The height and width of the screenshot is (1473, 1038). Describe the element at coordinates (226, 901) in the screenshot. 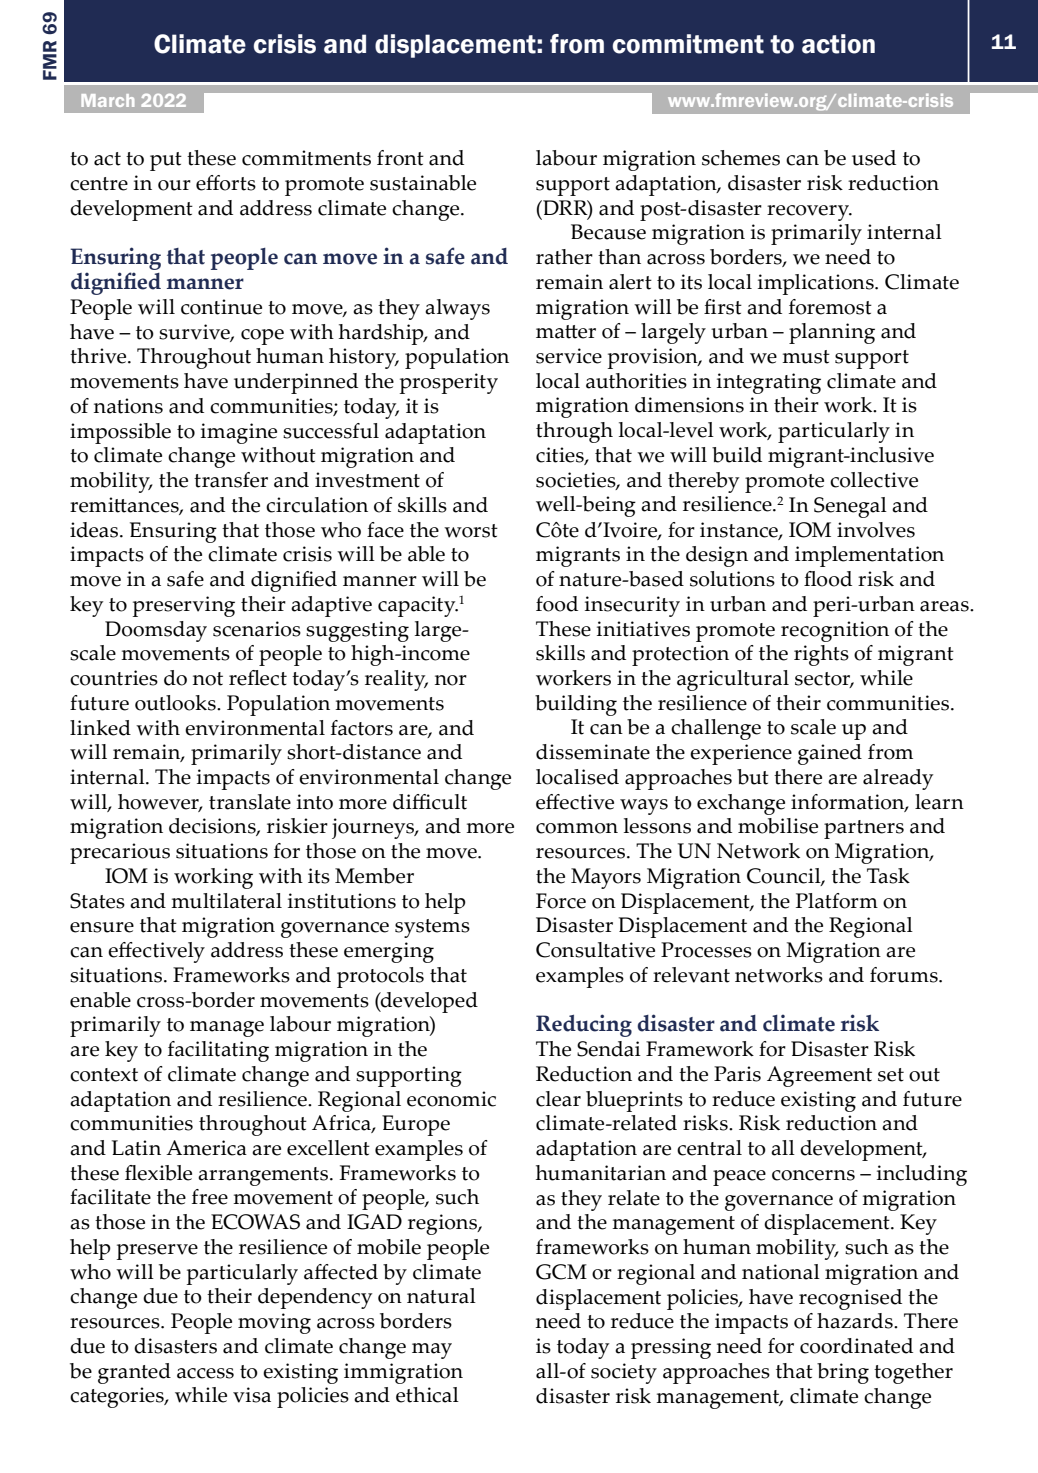

I see `multilateral` at that location.
